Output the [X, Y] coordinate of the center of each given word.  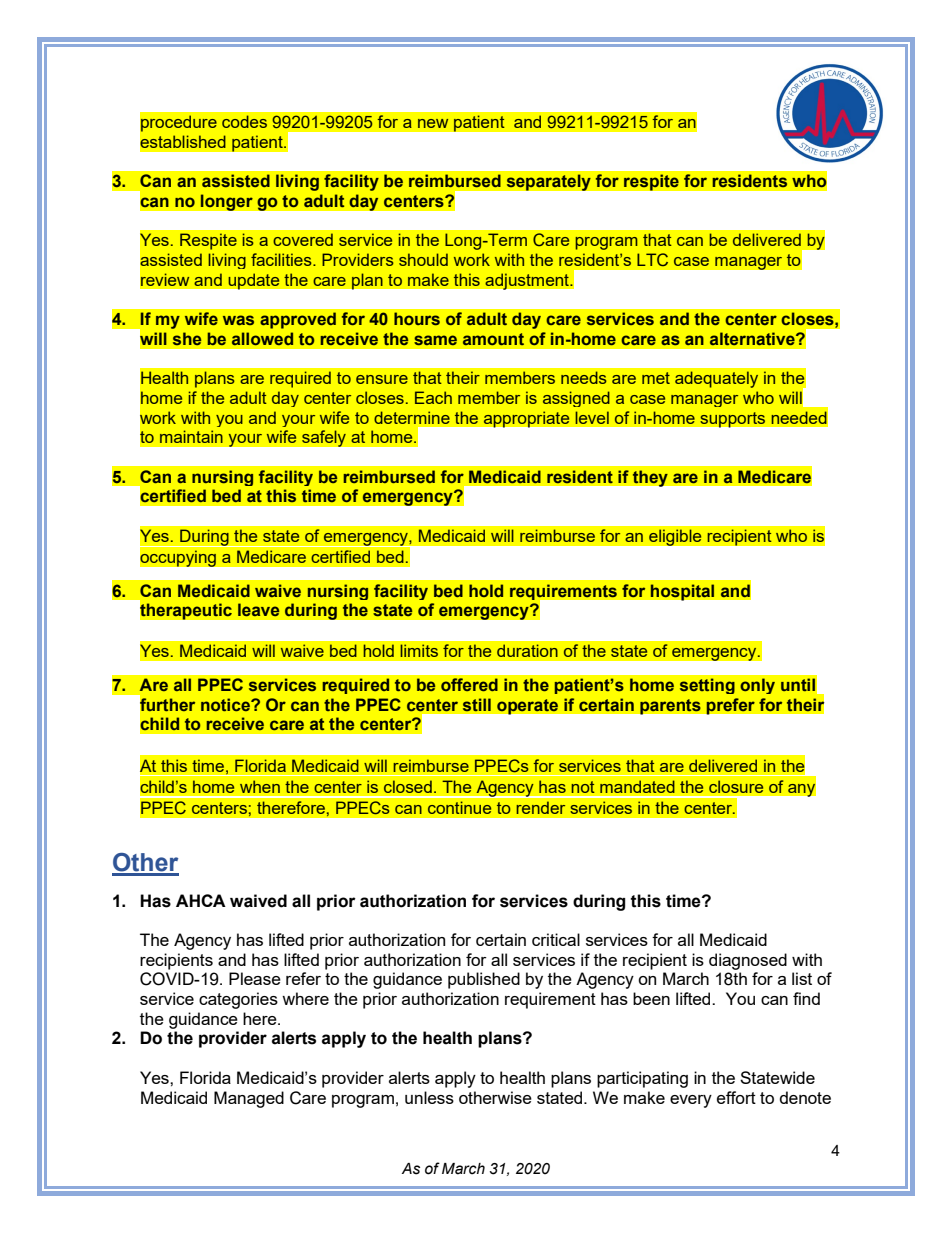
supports [733, 420]
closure [736, 786]
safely [324, 438]
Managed [249, 1099]
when [260, 786]
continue [459, 807]
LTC [652, 259]
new [433, 123]
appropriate [526, 419]
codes [244, 121]
